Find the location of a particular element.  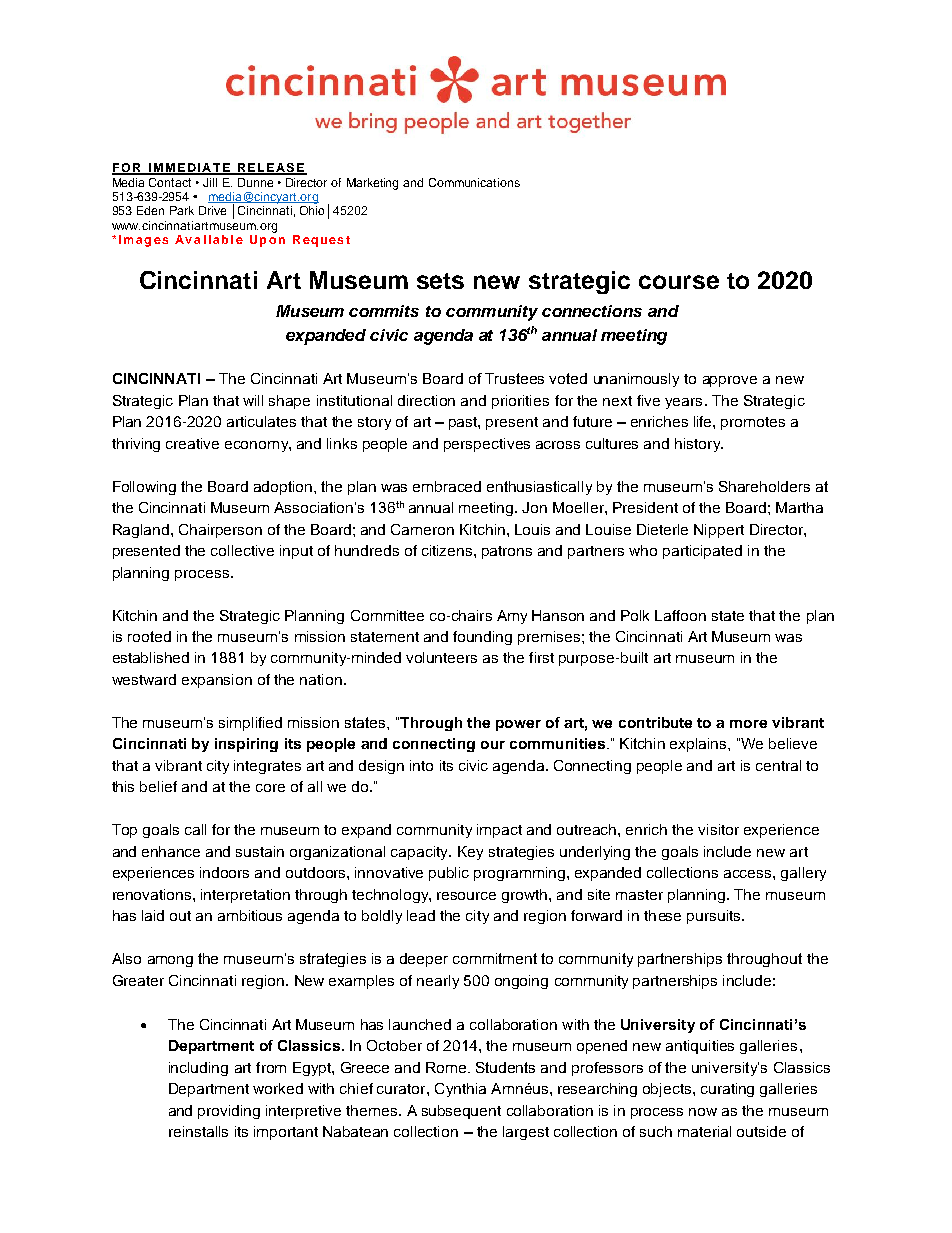

providing is located at coordinates (229, 1112).
